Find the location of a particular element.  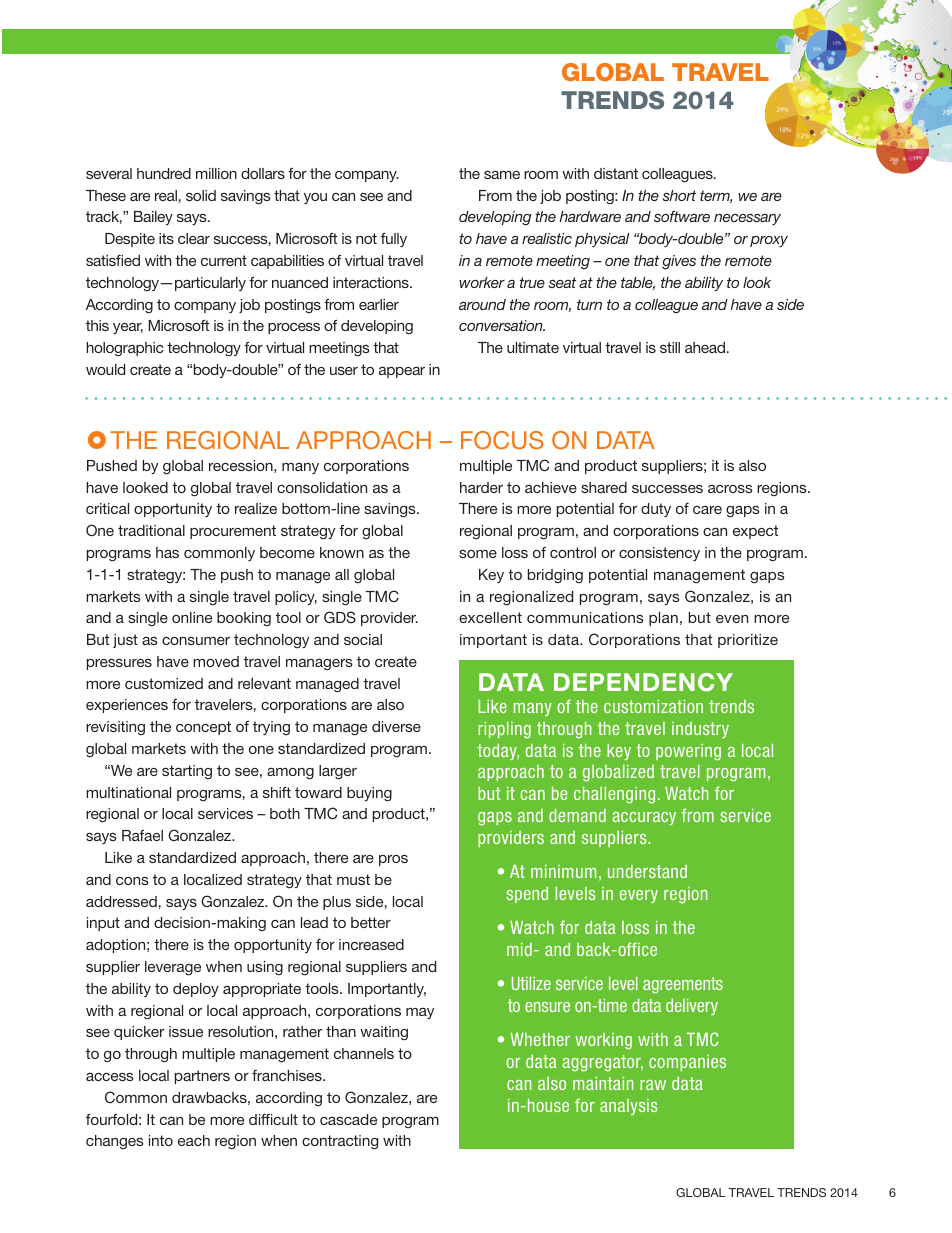

harder is located at coordinates (481, 487).
